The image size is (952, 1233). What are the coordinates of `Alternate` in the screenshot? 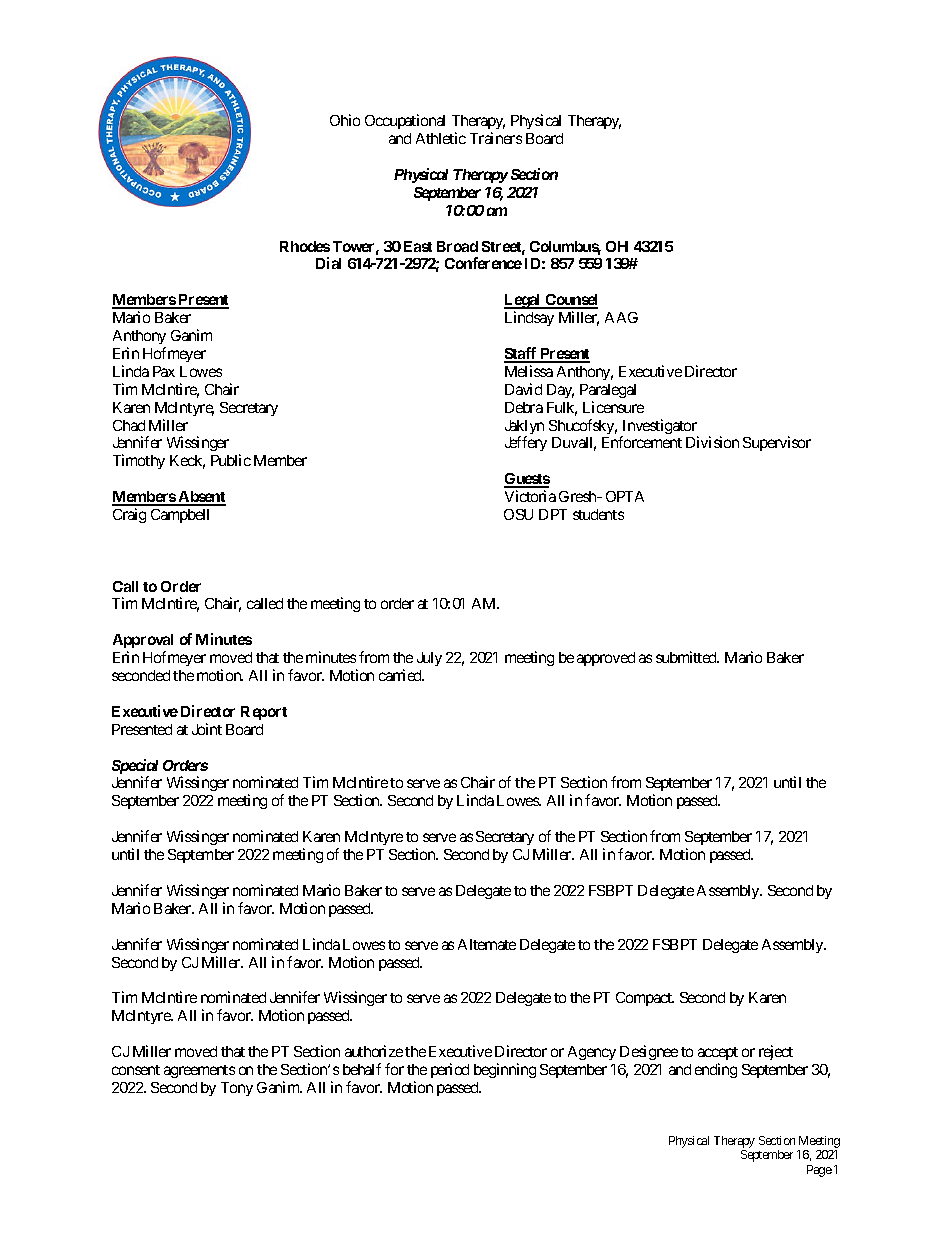 It's located at (487, 944).
